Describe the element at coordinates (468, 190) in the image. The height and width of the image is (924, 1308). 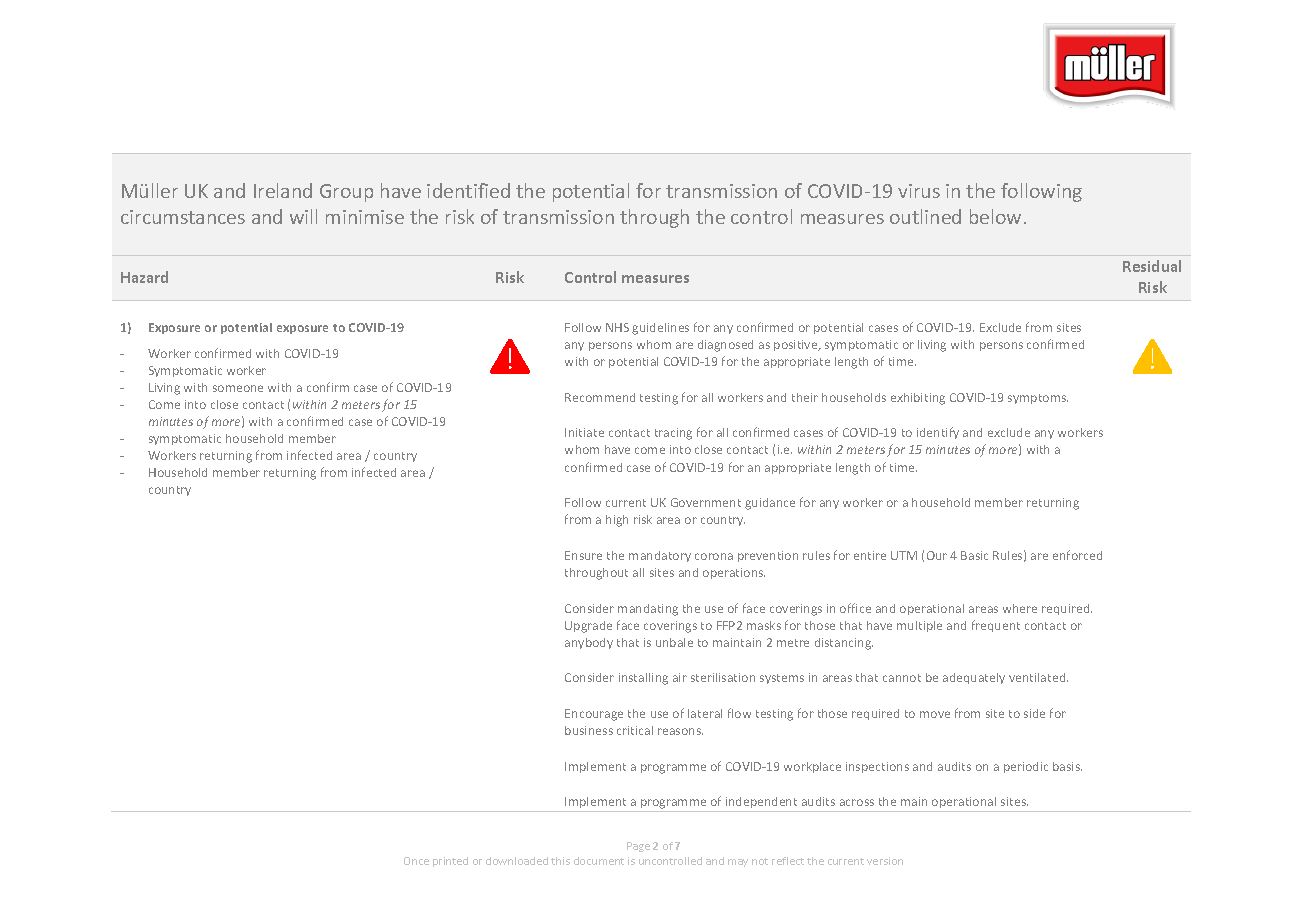
I see `identified` at that location.
